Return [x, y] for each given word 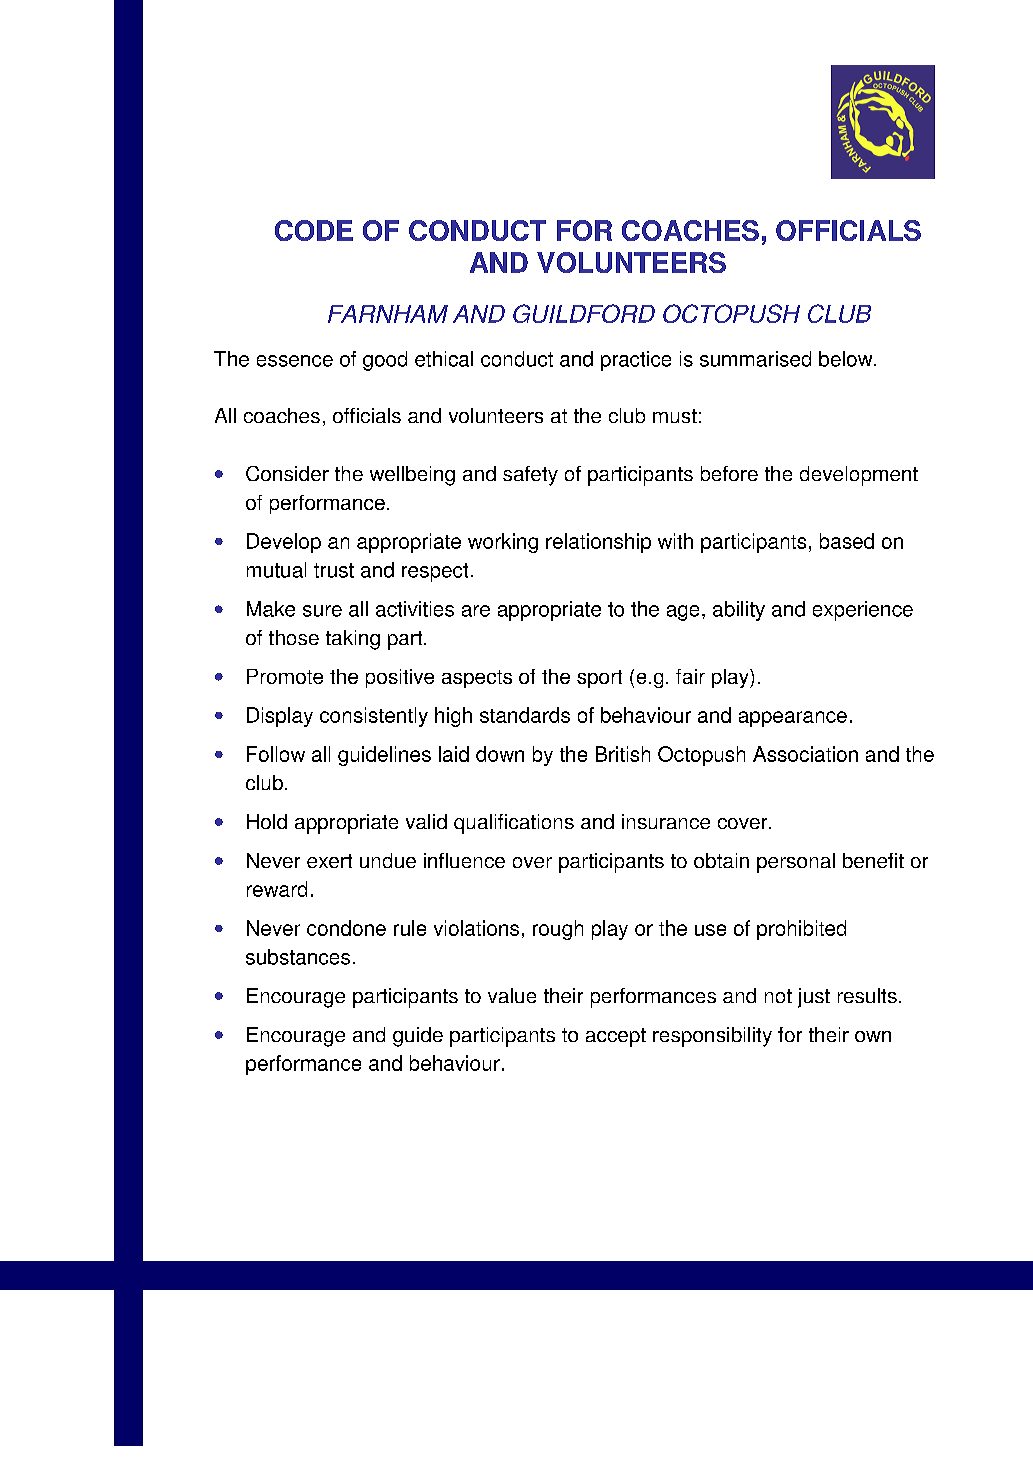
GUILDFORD [584, 313]
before [729, 473]
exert [329, 861]
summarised [755, 359]
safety [530, 476]
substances [298, 957]
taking [353, 640]
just [814, 998]
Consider [287, 473]
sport [599, 679]
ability [739, 611]
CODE [314, 230]
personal [796, 863]
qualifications [514, 824]
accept [616, 1037]
